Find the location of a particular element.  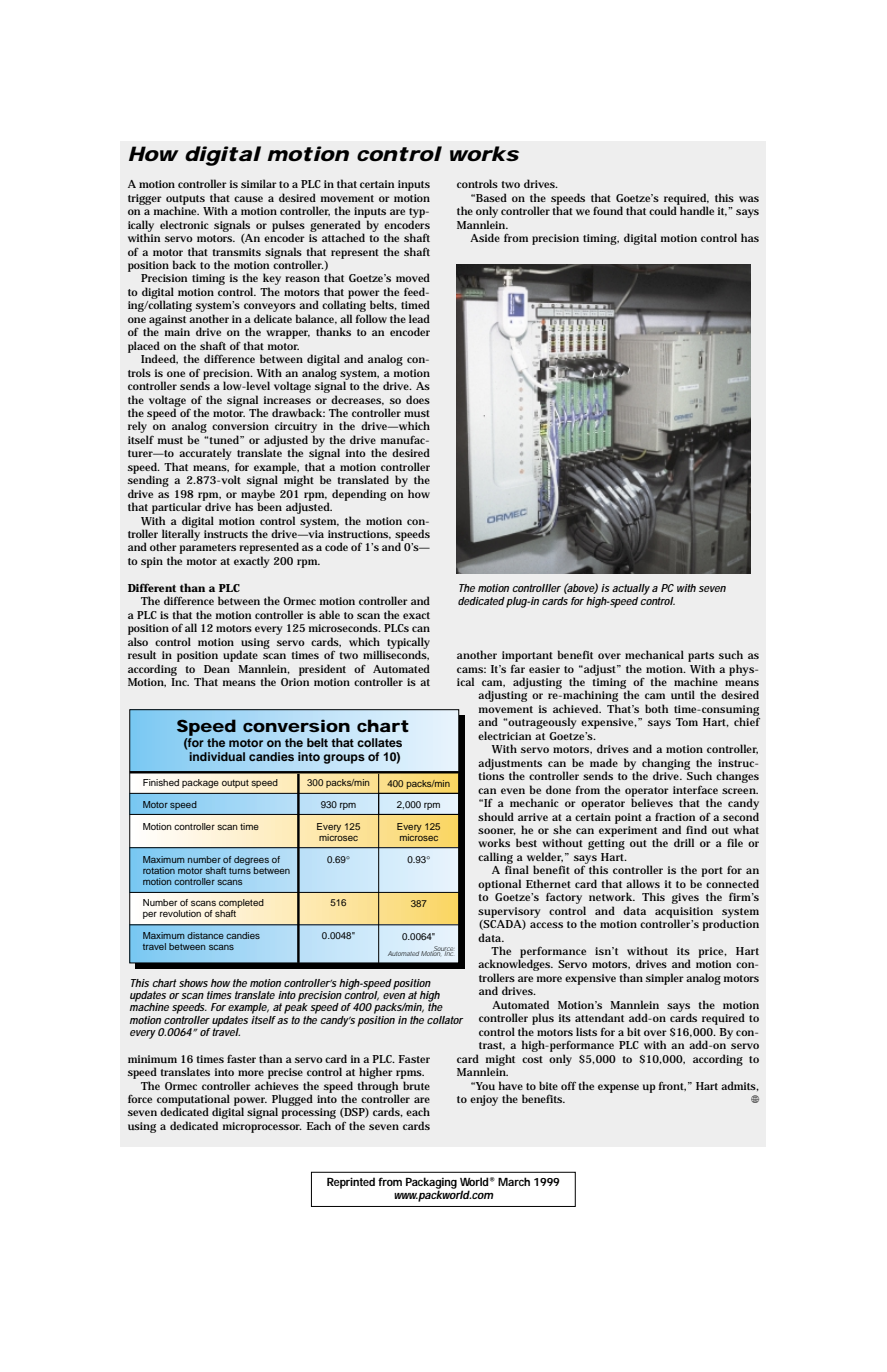

microprocessor is located at coordinates (262, 1127).
